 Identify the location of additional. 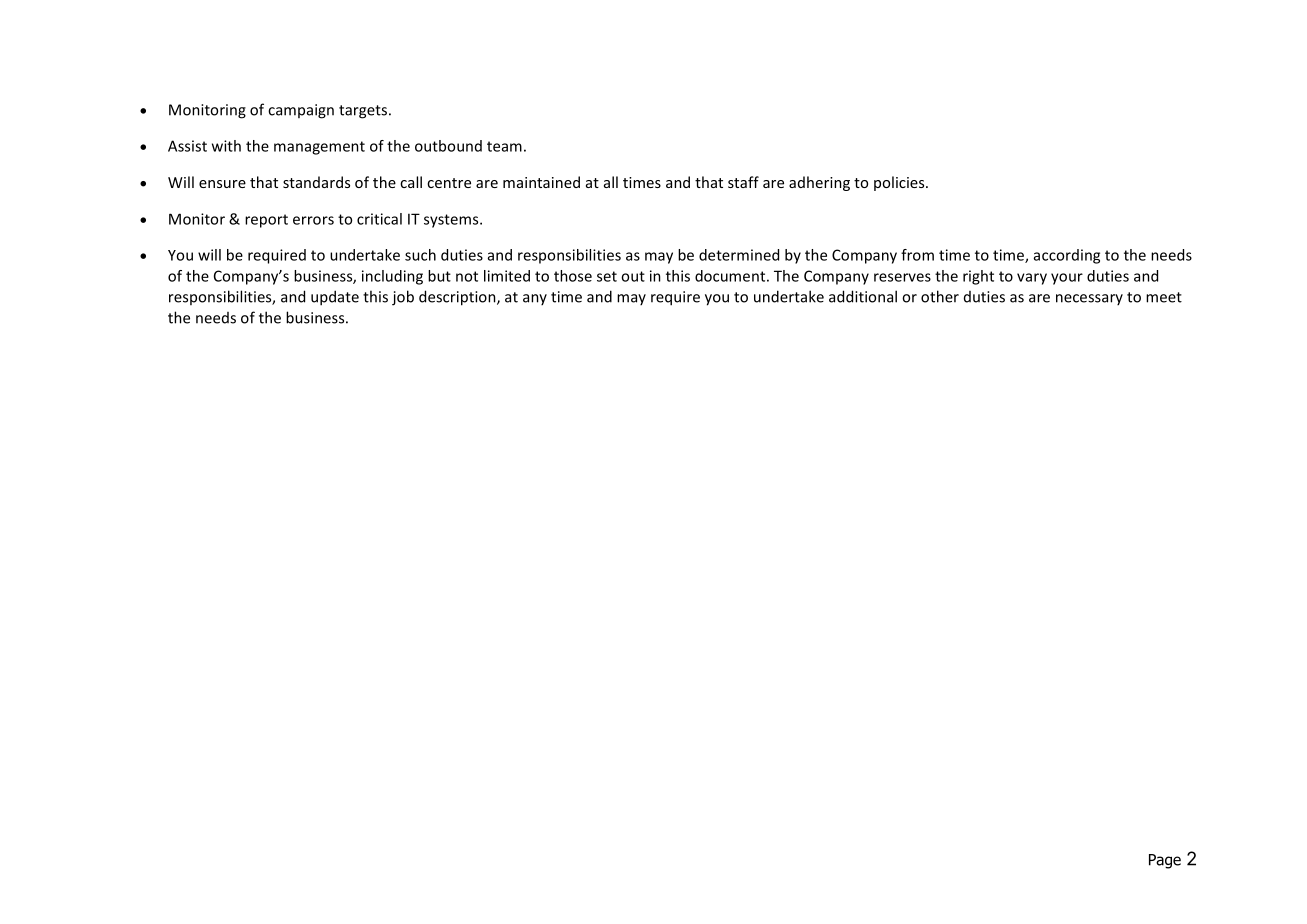
(863, 296).
